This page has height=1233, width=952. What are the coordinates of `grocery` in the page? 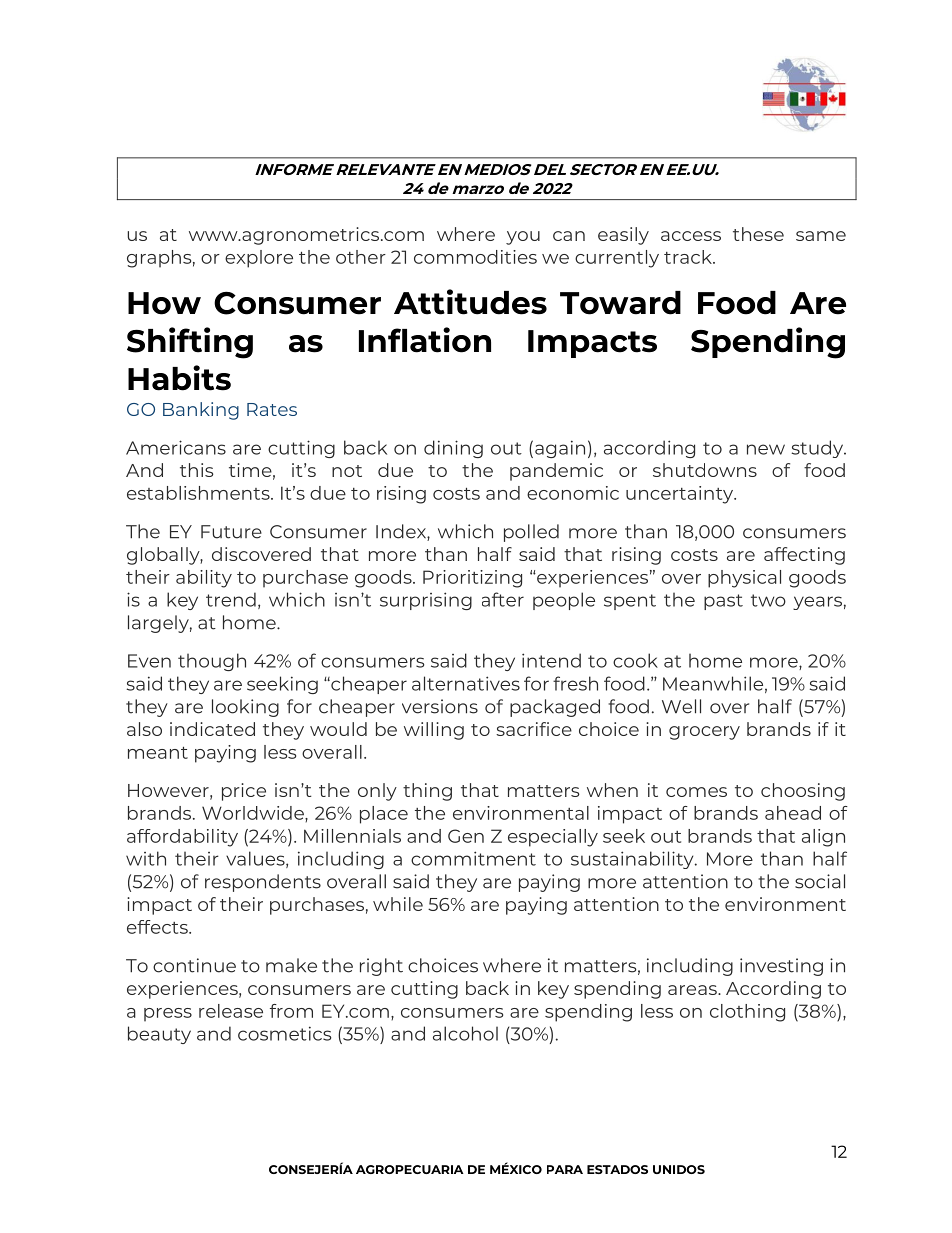 It's located at (704, 733).
